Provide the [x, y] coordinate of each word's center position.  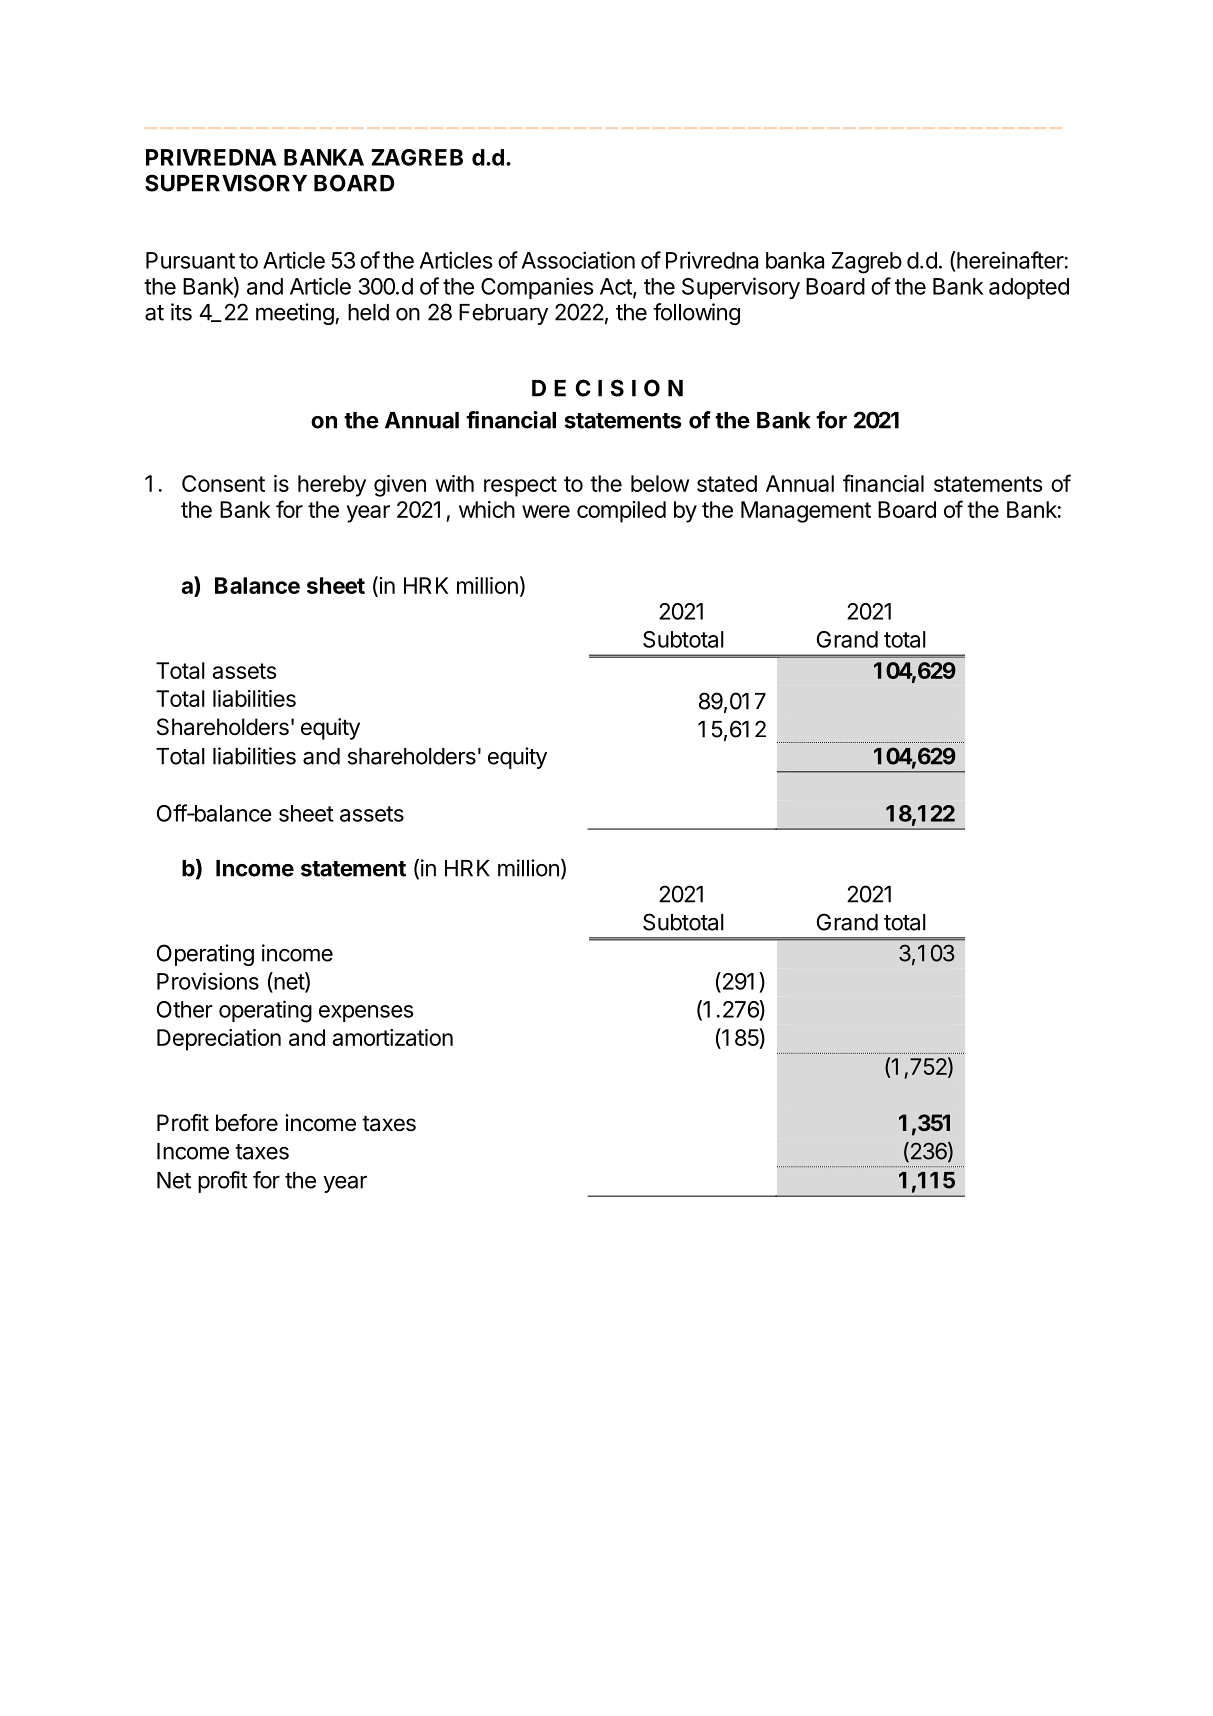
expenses [366, 1013]
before [247, 1123]
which [487, 509]
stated [727, 483]
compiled [621, 512]
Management [806, 512]
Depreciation [219, 1040]
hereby [332, 486]
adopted [1029, 288]
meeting [295, 314]
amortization [392, 1037]
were [546, 511]
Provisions [208, 981]
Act [617, 287]
